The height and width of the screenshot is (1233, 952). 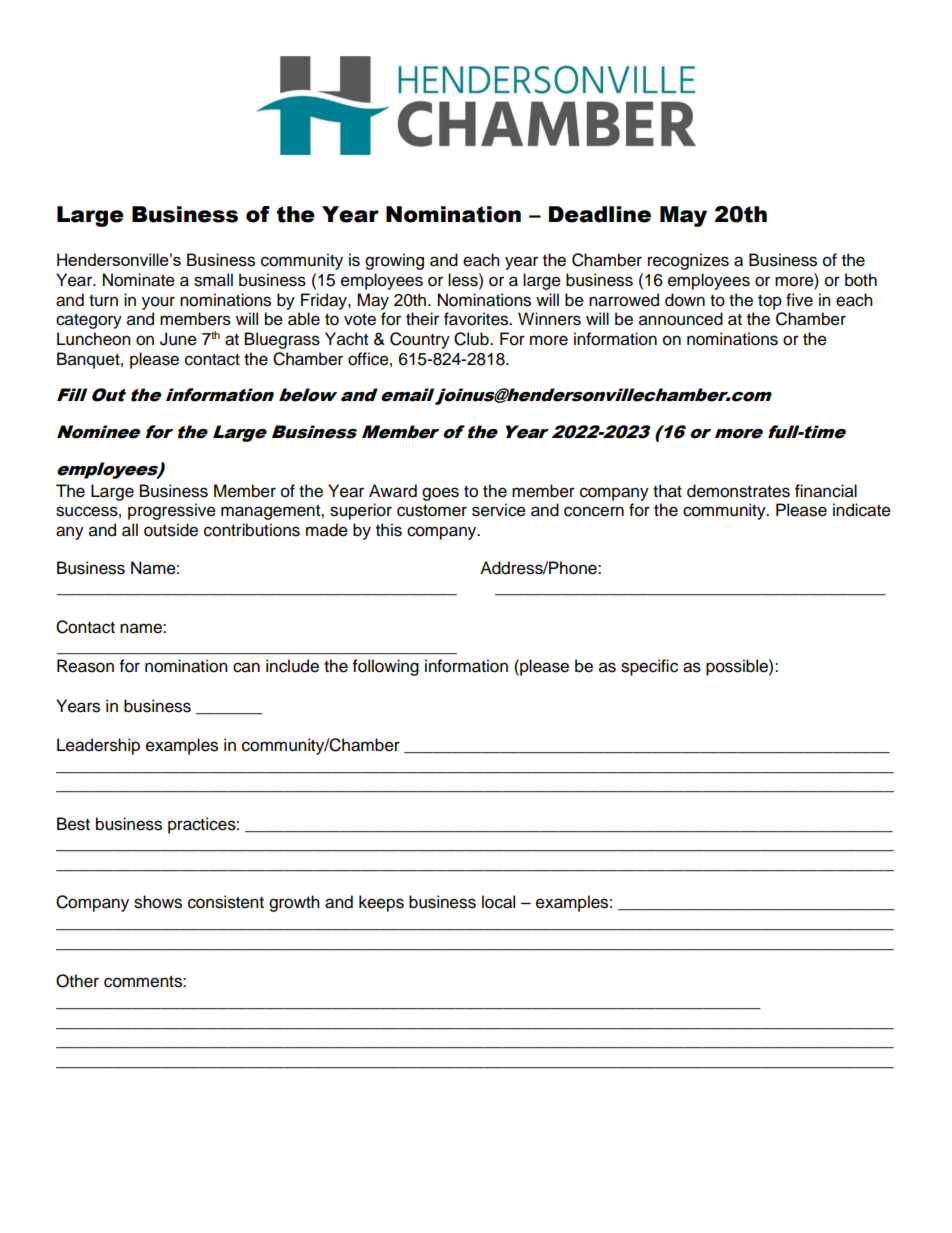 What do you see at coordinates (98, 746) in the screenshot?
I see `Leadership` at bounding box center [98, 746].
